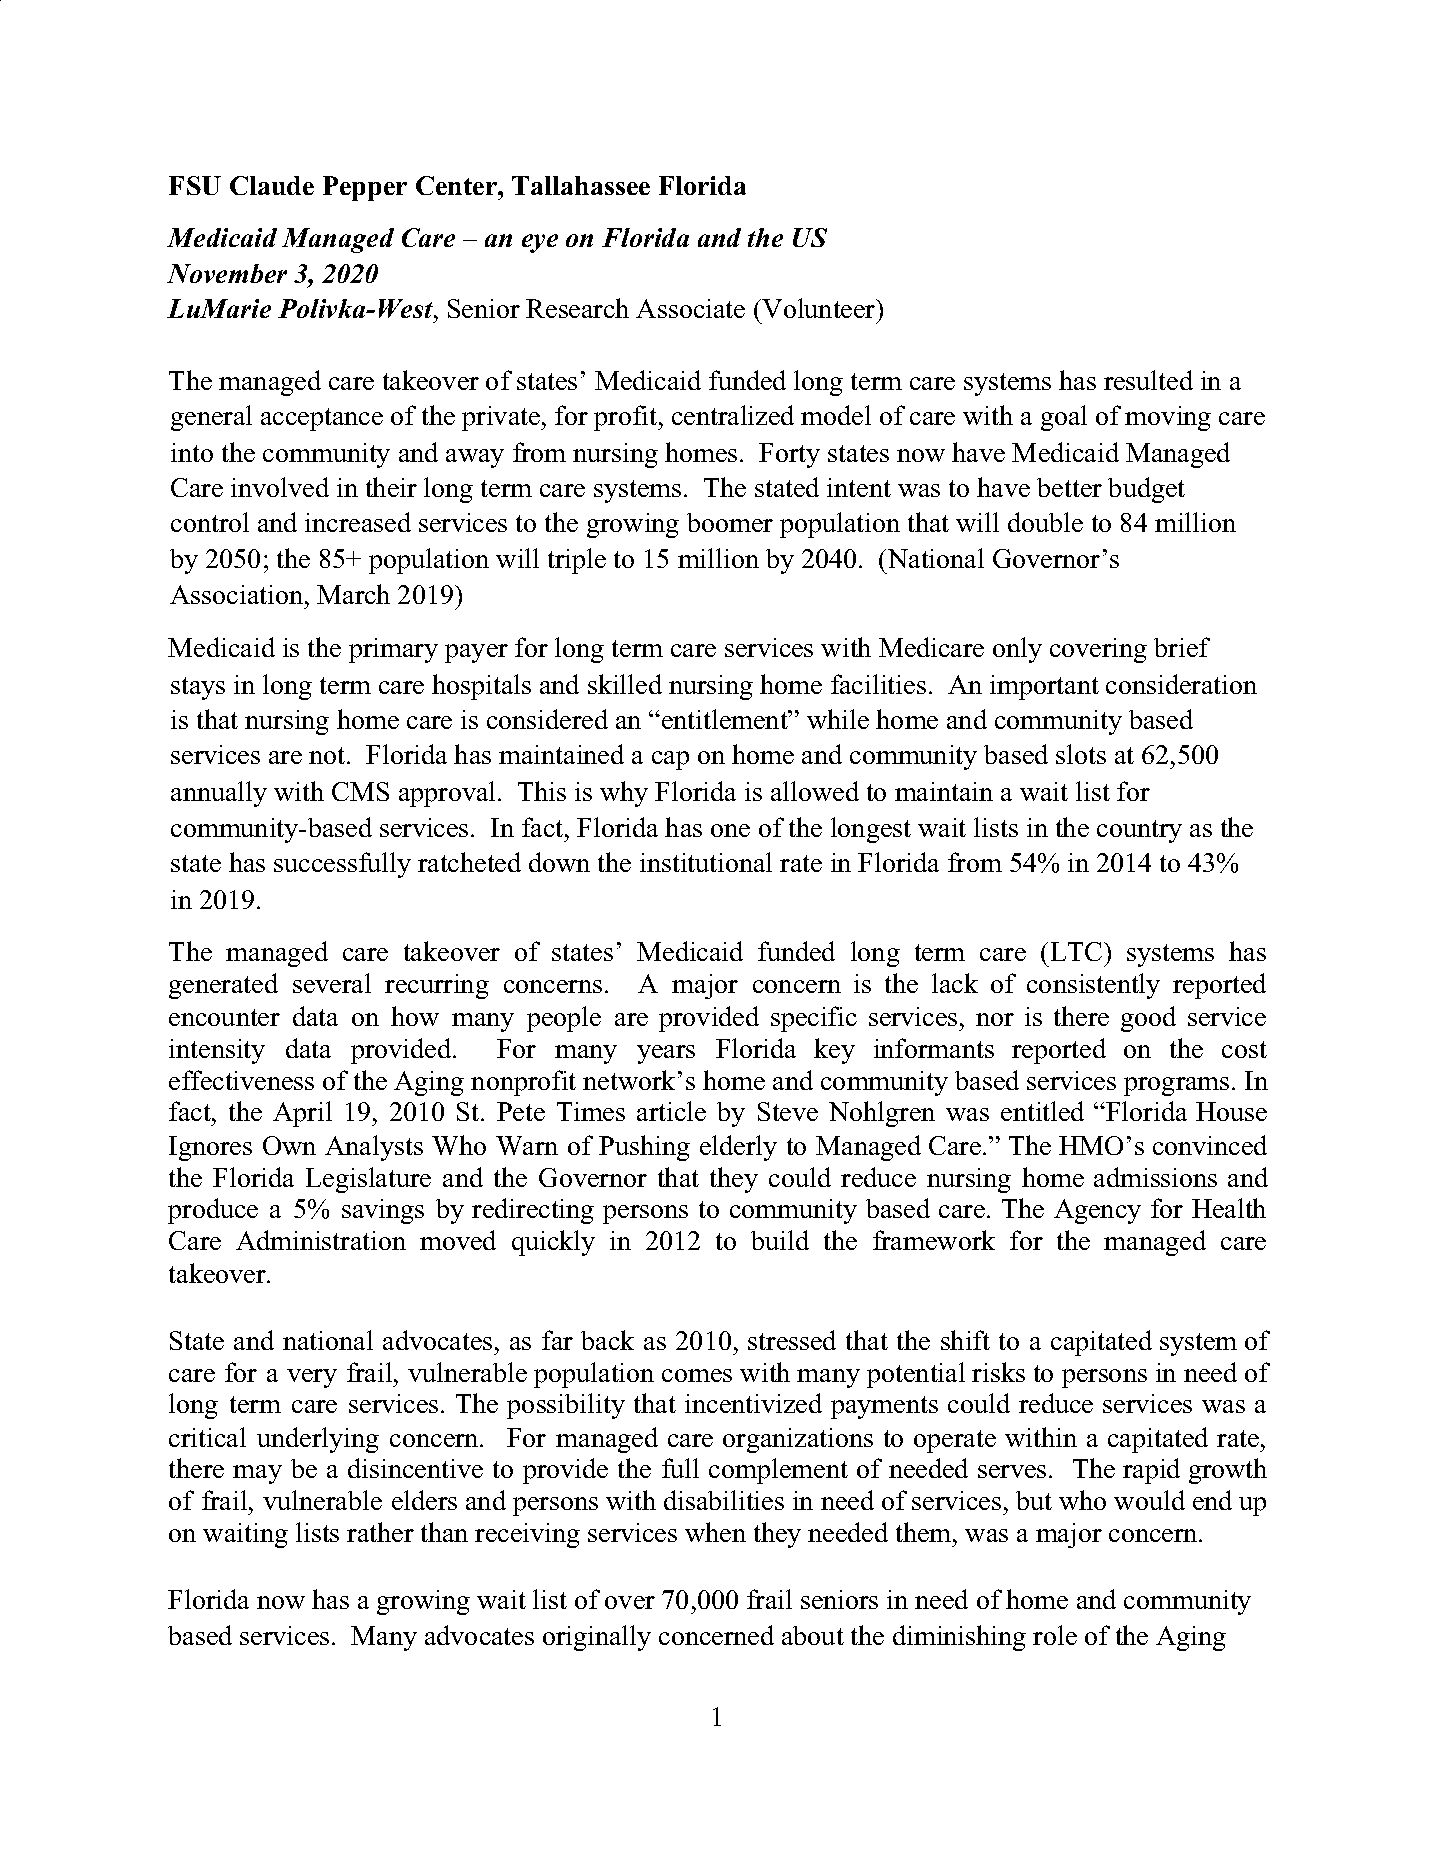 This image has width=1435, height=1857. Describe the element at coordinates (690, 308) in the image. I see `Associate` at that location.
